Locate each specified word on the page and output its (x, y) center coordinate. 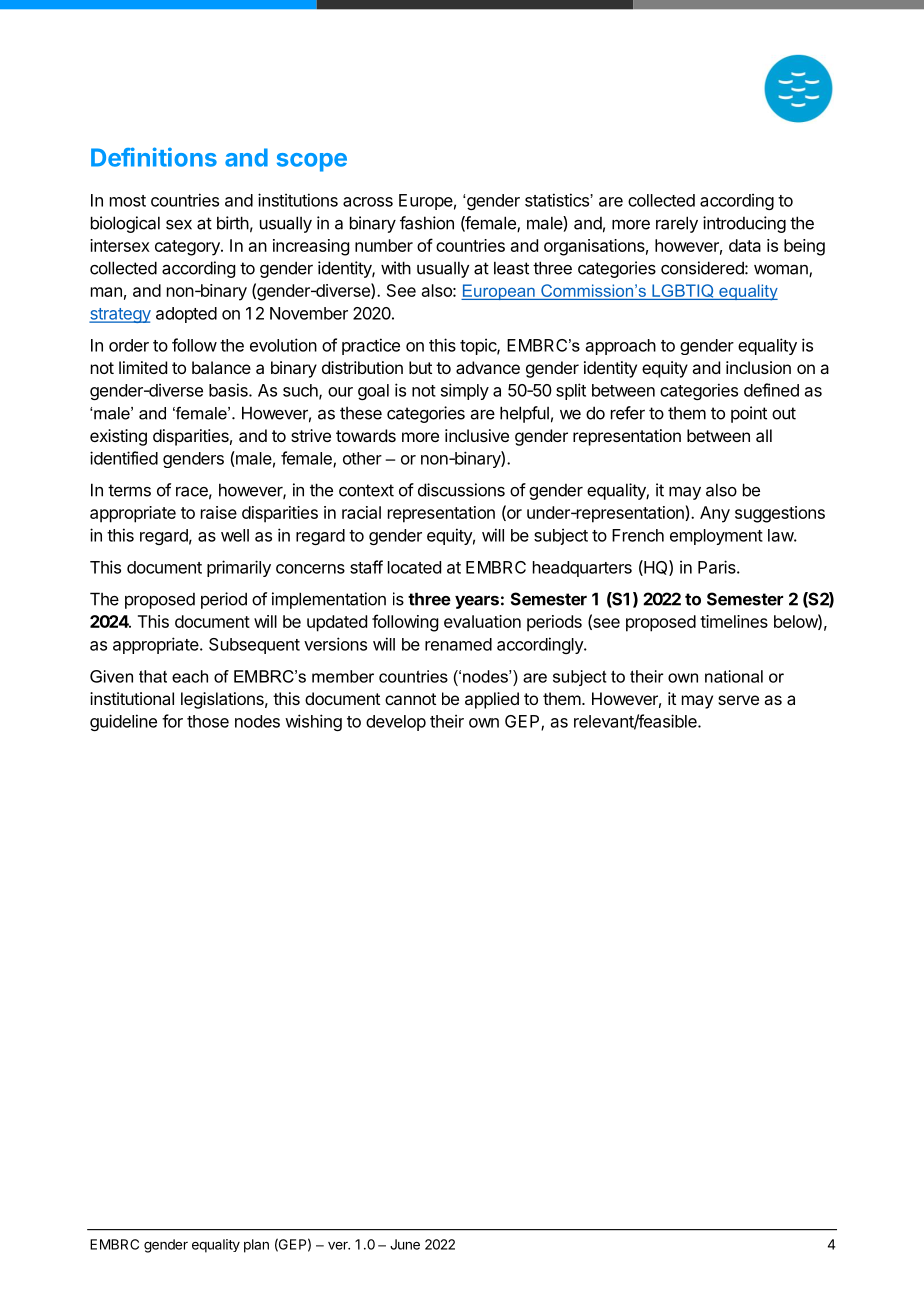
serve (738, 700)
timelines (734, 621)
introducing (744, 224)
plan (256, 1246)
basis (229, 390)
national (734, 676)
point (749, 414)
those (208, 721)
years (477, 602)
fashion (427, 223)
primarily (239, 568)
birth (233, 223)
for (172, 721)
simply (465, 391)
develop (396, 723)
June (405, 1244)
